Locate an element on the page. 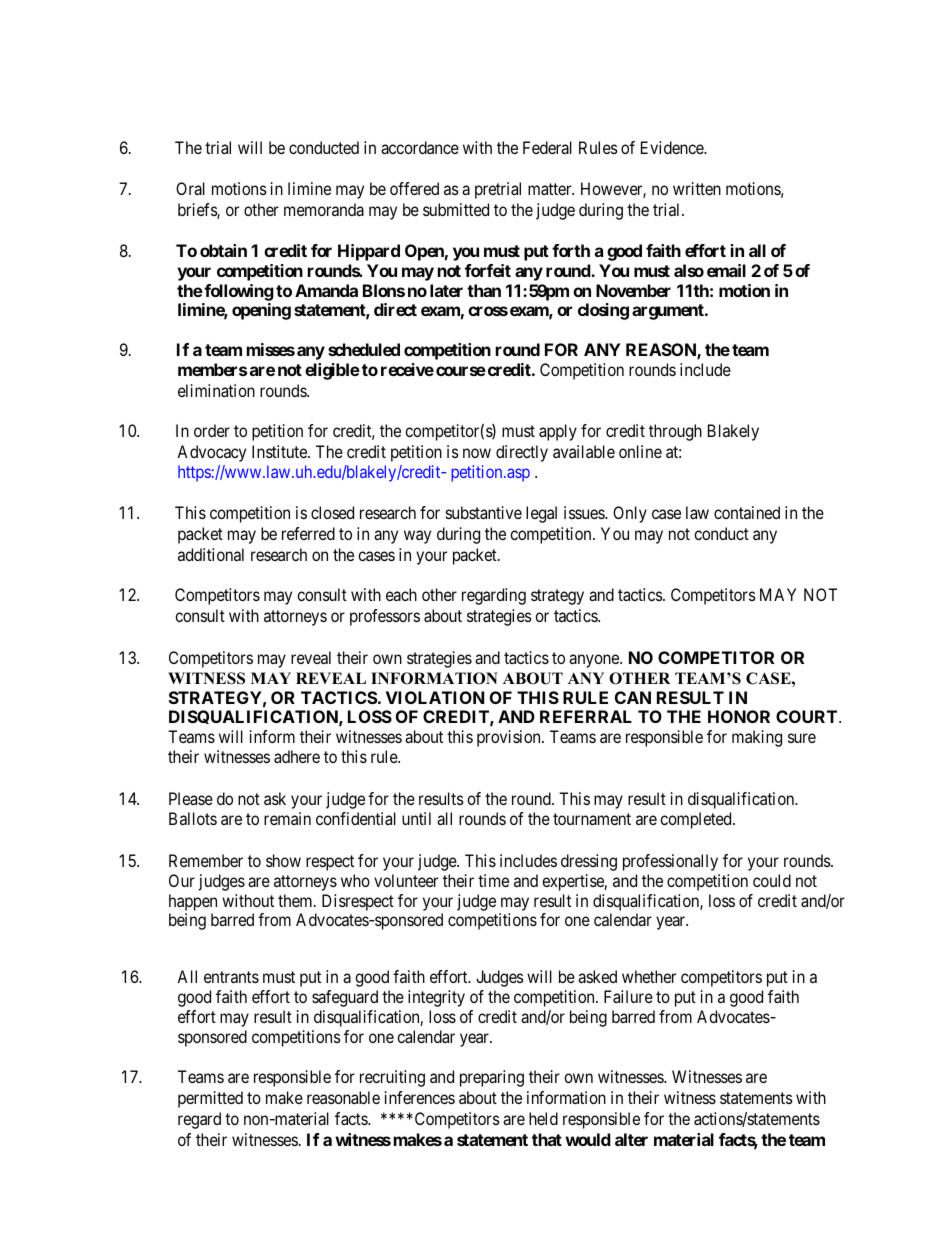 This document has width=952, height=1233. VIOLATION is located at coordinates (435, 697).
